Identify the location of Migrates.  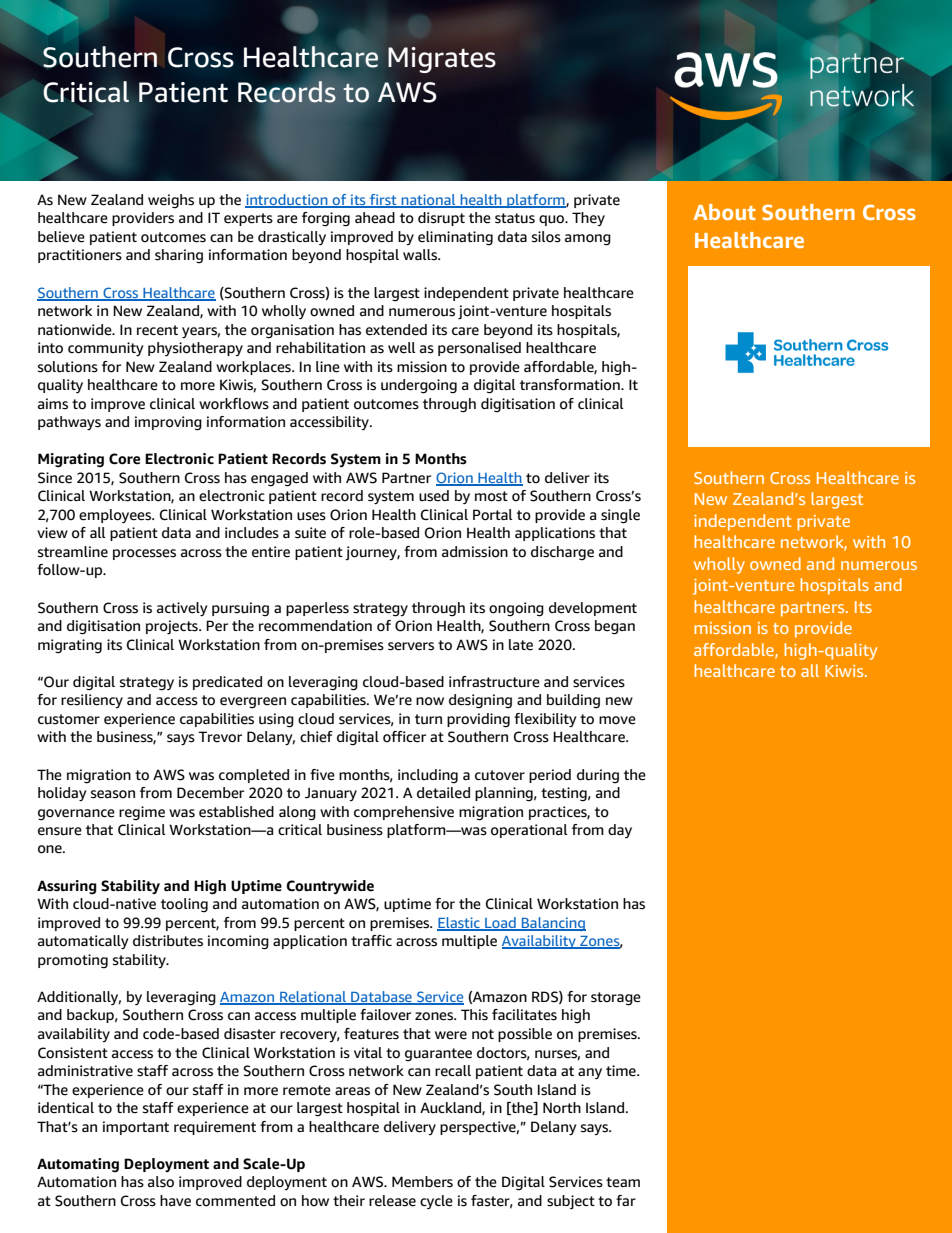
(442, 60).
